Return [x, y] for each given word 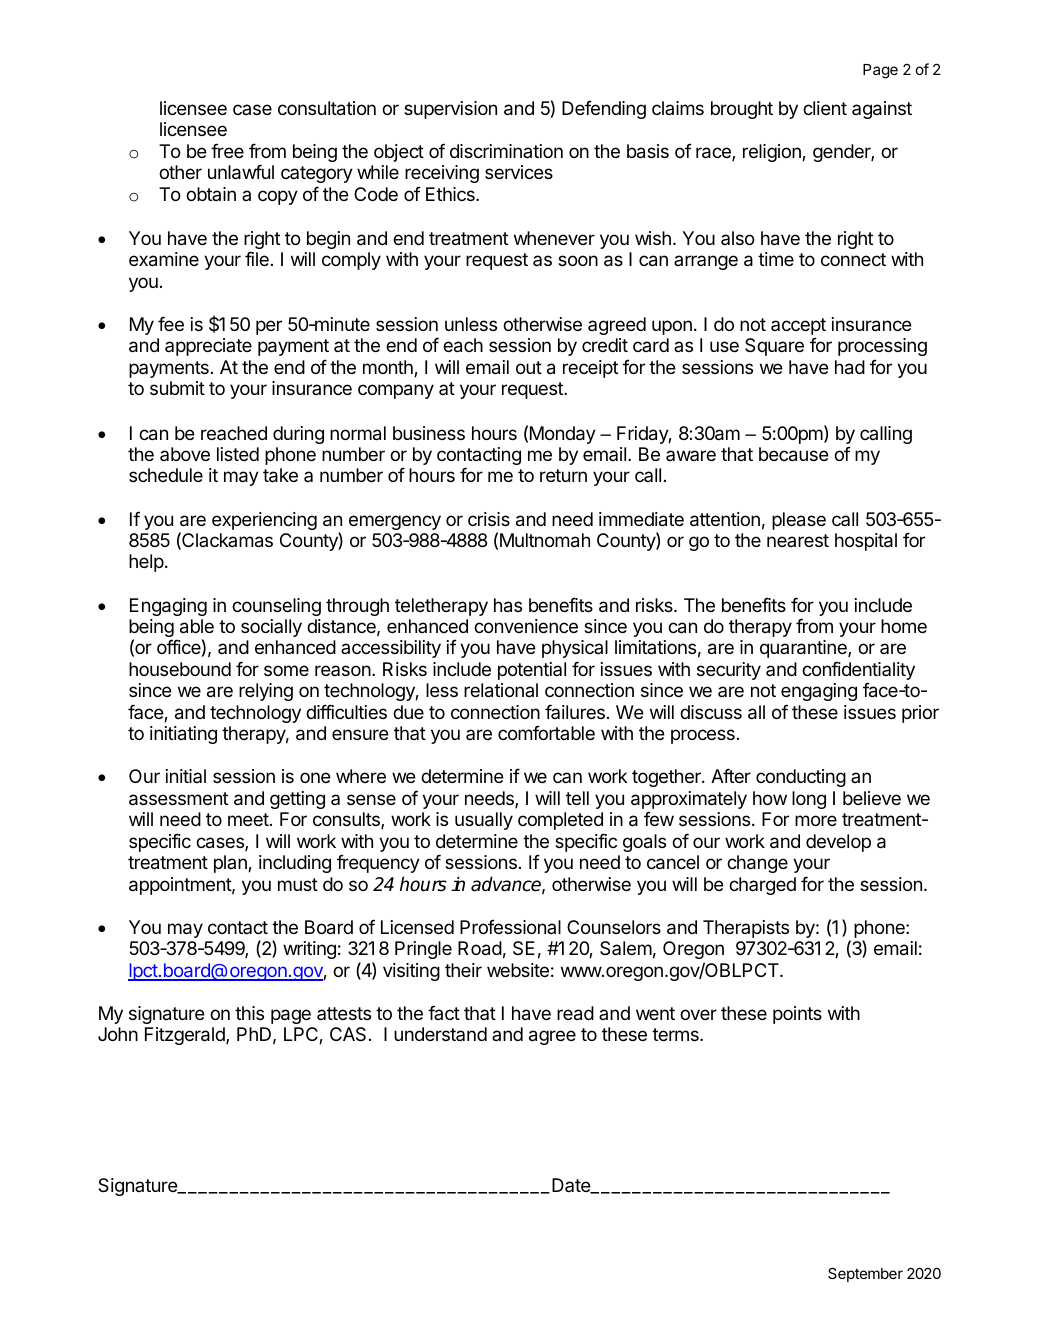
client [825, 108]
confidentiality [858, 672]
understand [440, 1034]
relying [266, 692]
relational [501, 690]
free [227, 150]
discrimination [506, 151]
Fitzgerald [186, 1036]
